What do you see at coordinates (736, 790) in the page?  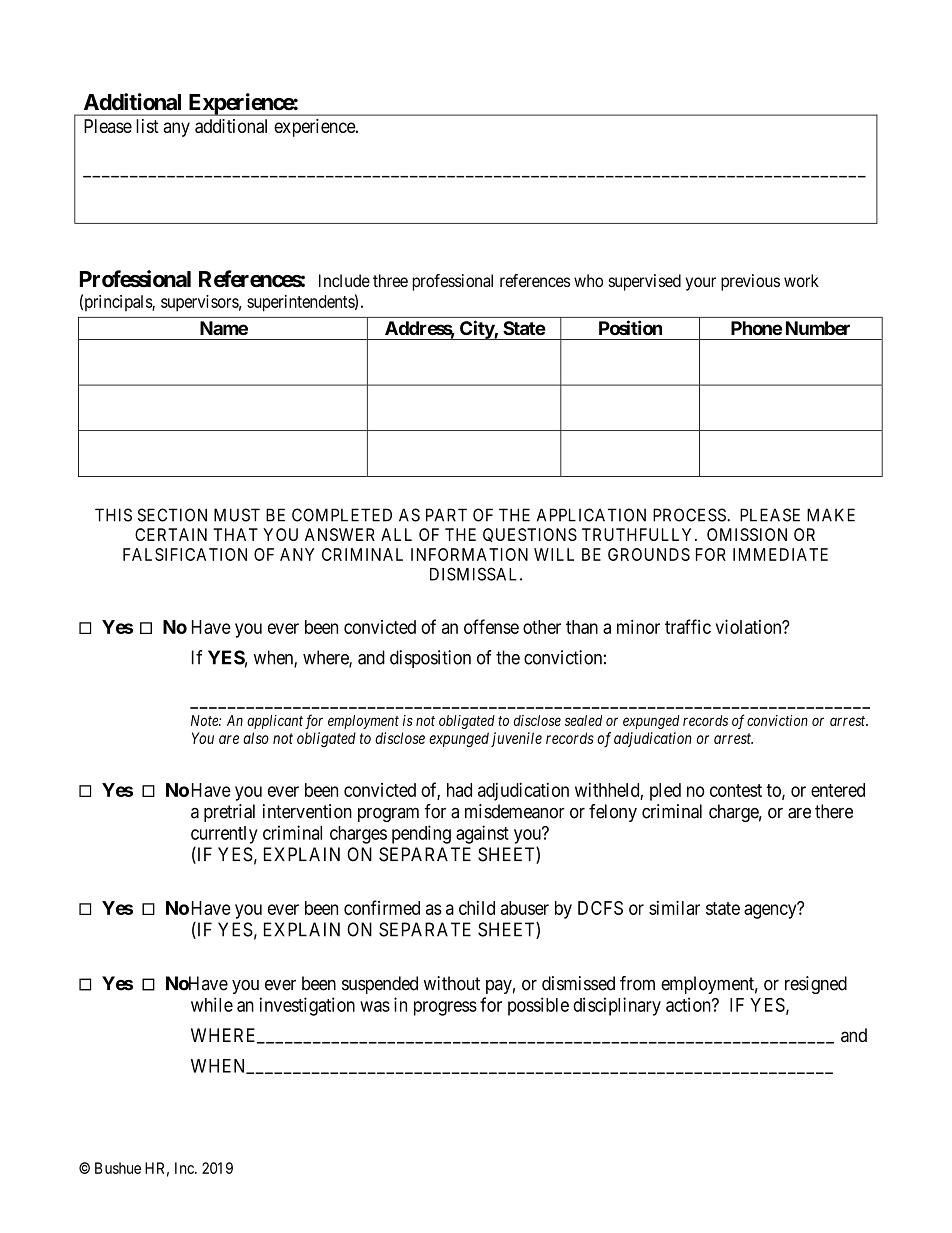 I see `contest` at bounding box center [736, 790].
